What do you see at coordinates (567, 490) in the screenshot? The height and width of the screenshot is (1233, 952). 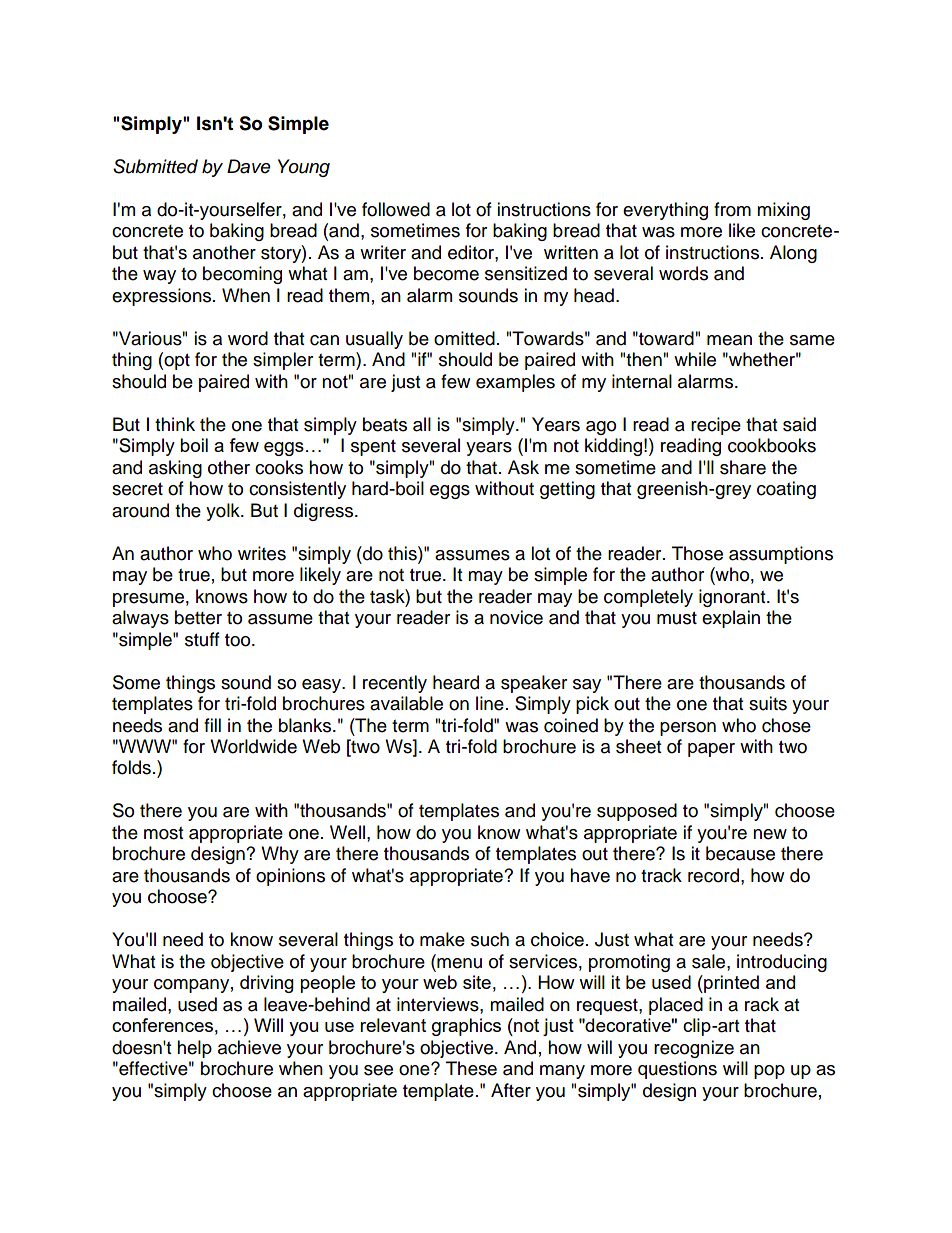 I see `getting` at bounding box center [567, 490].
